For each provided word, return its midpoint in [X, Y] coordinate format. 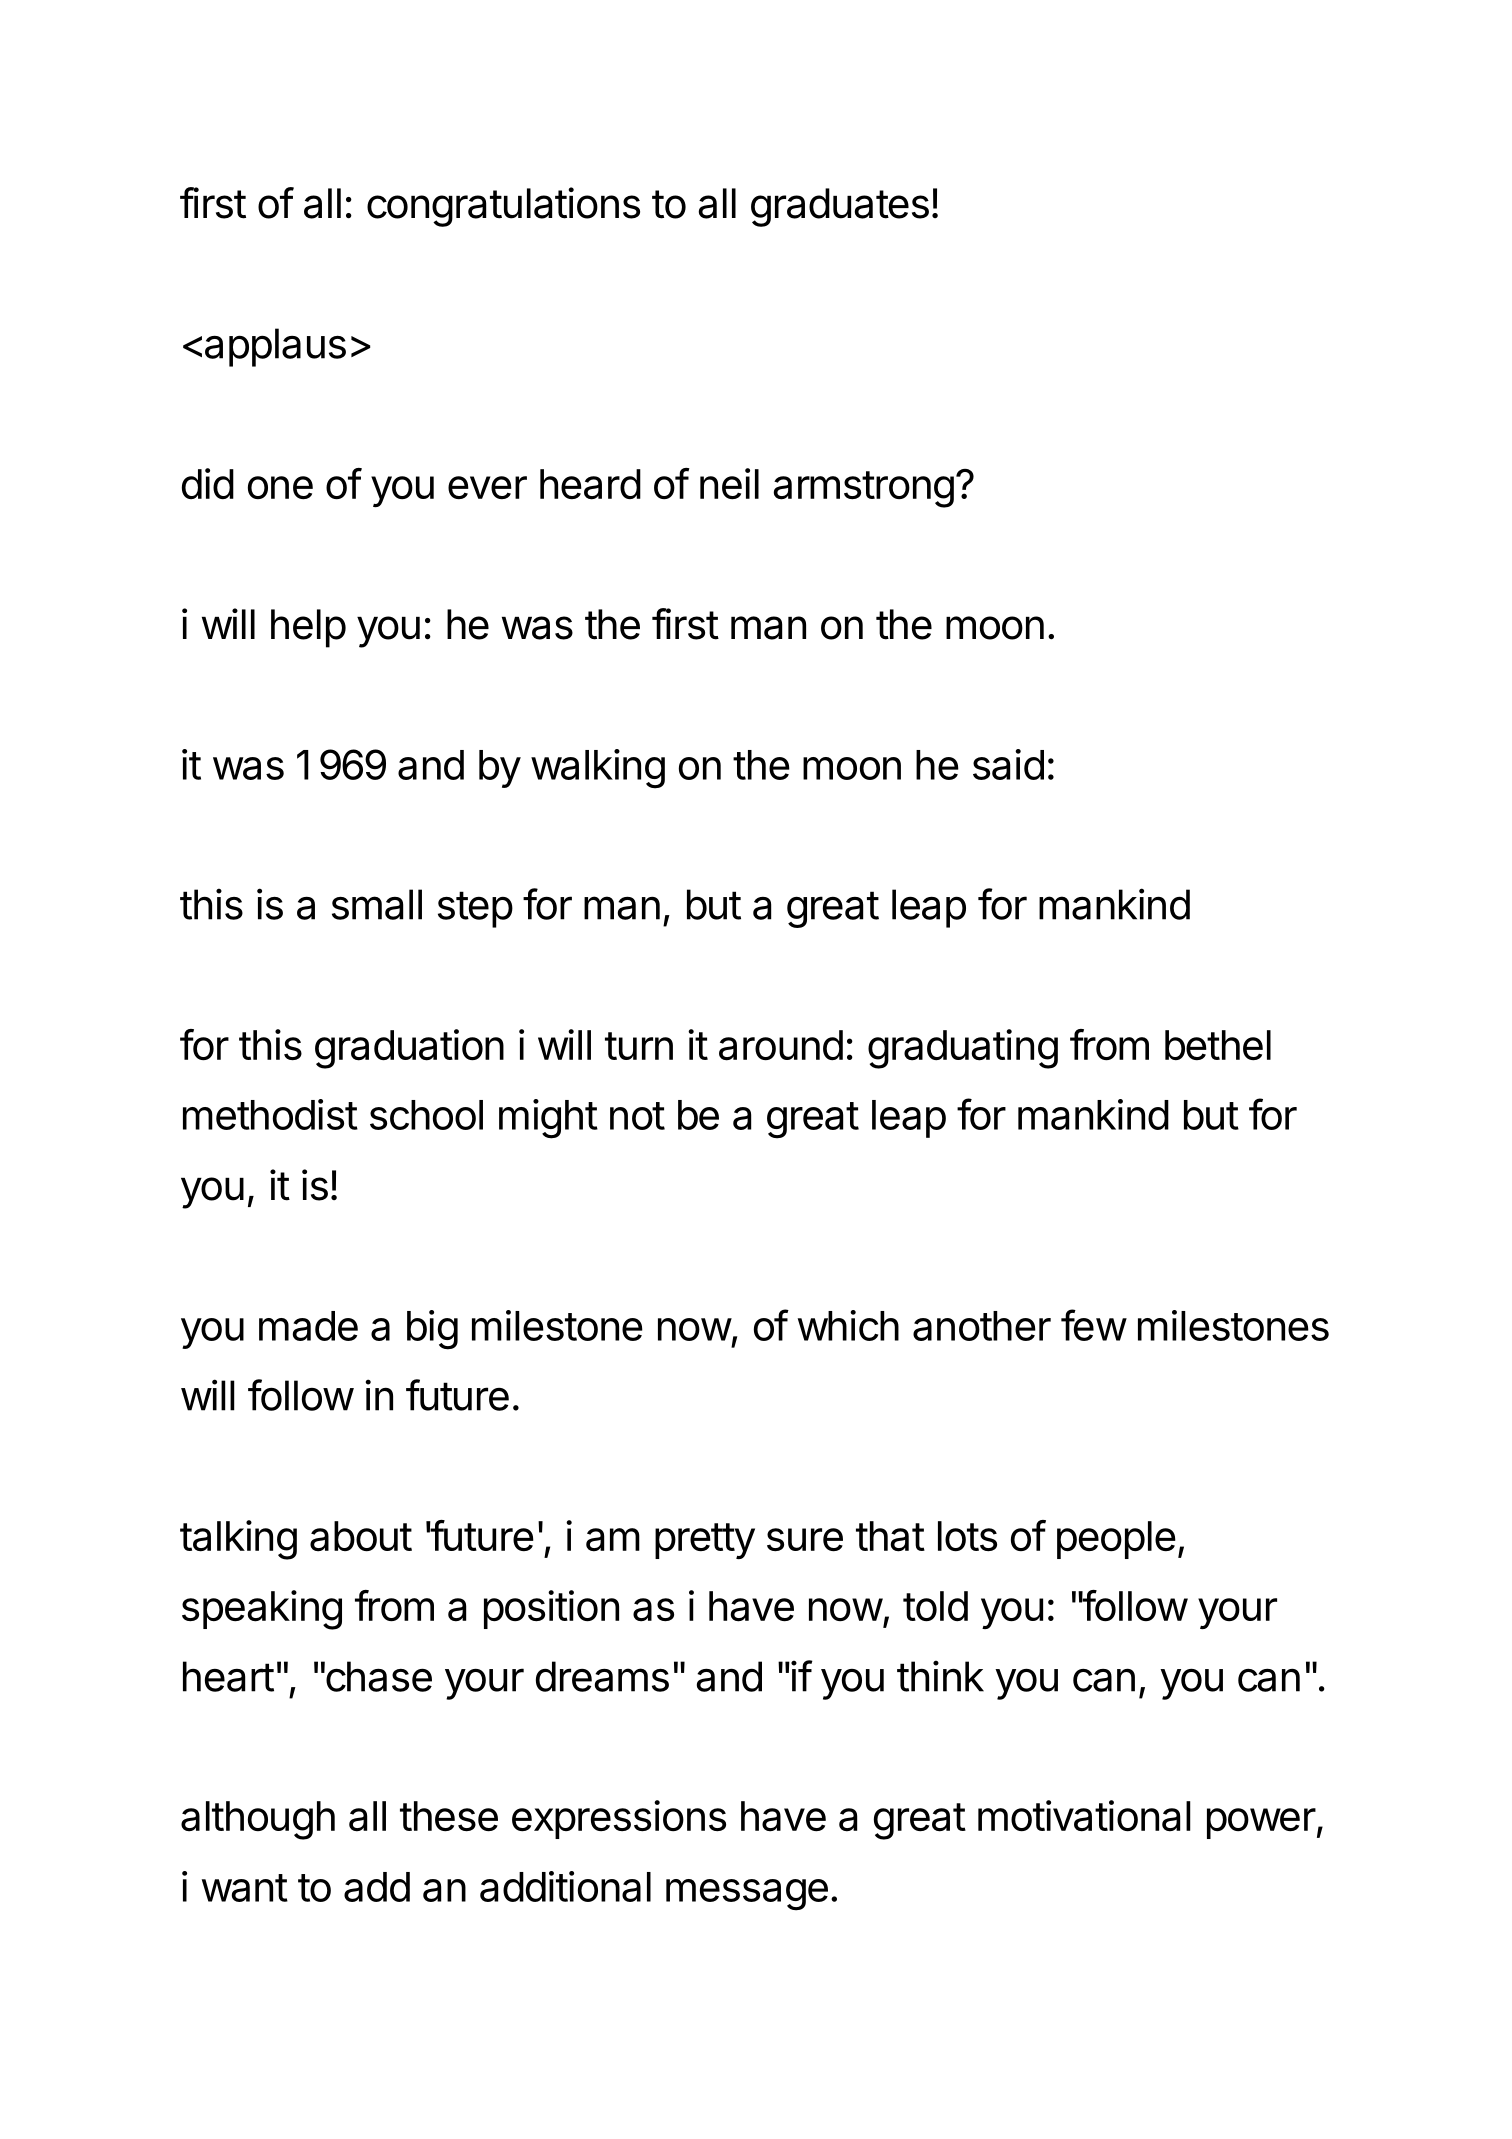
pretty [705, 1541]
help [308, 628]
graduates [840, 207]
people [1116, 1540]
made [308, 1326]
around [781, 1045]
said [1008, 764]
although [258, 1820]
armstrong [863, 489]
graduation [409, 1049]
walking [598, 769]
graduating [963, 1049]
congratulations [503, 207]
